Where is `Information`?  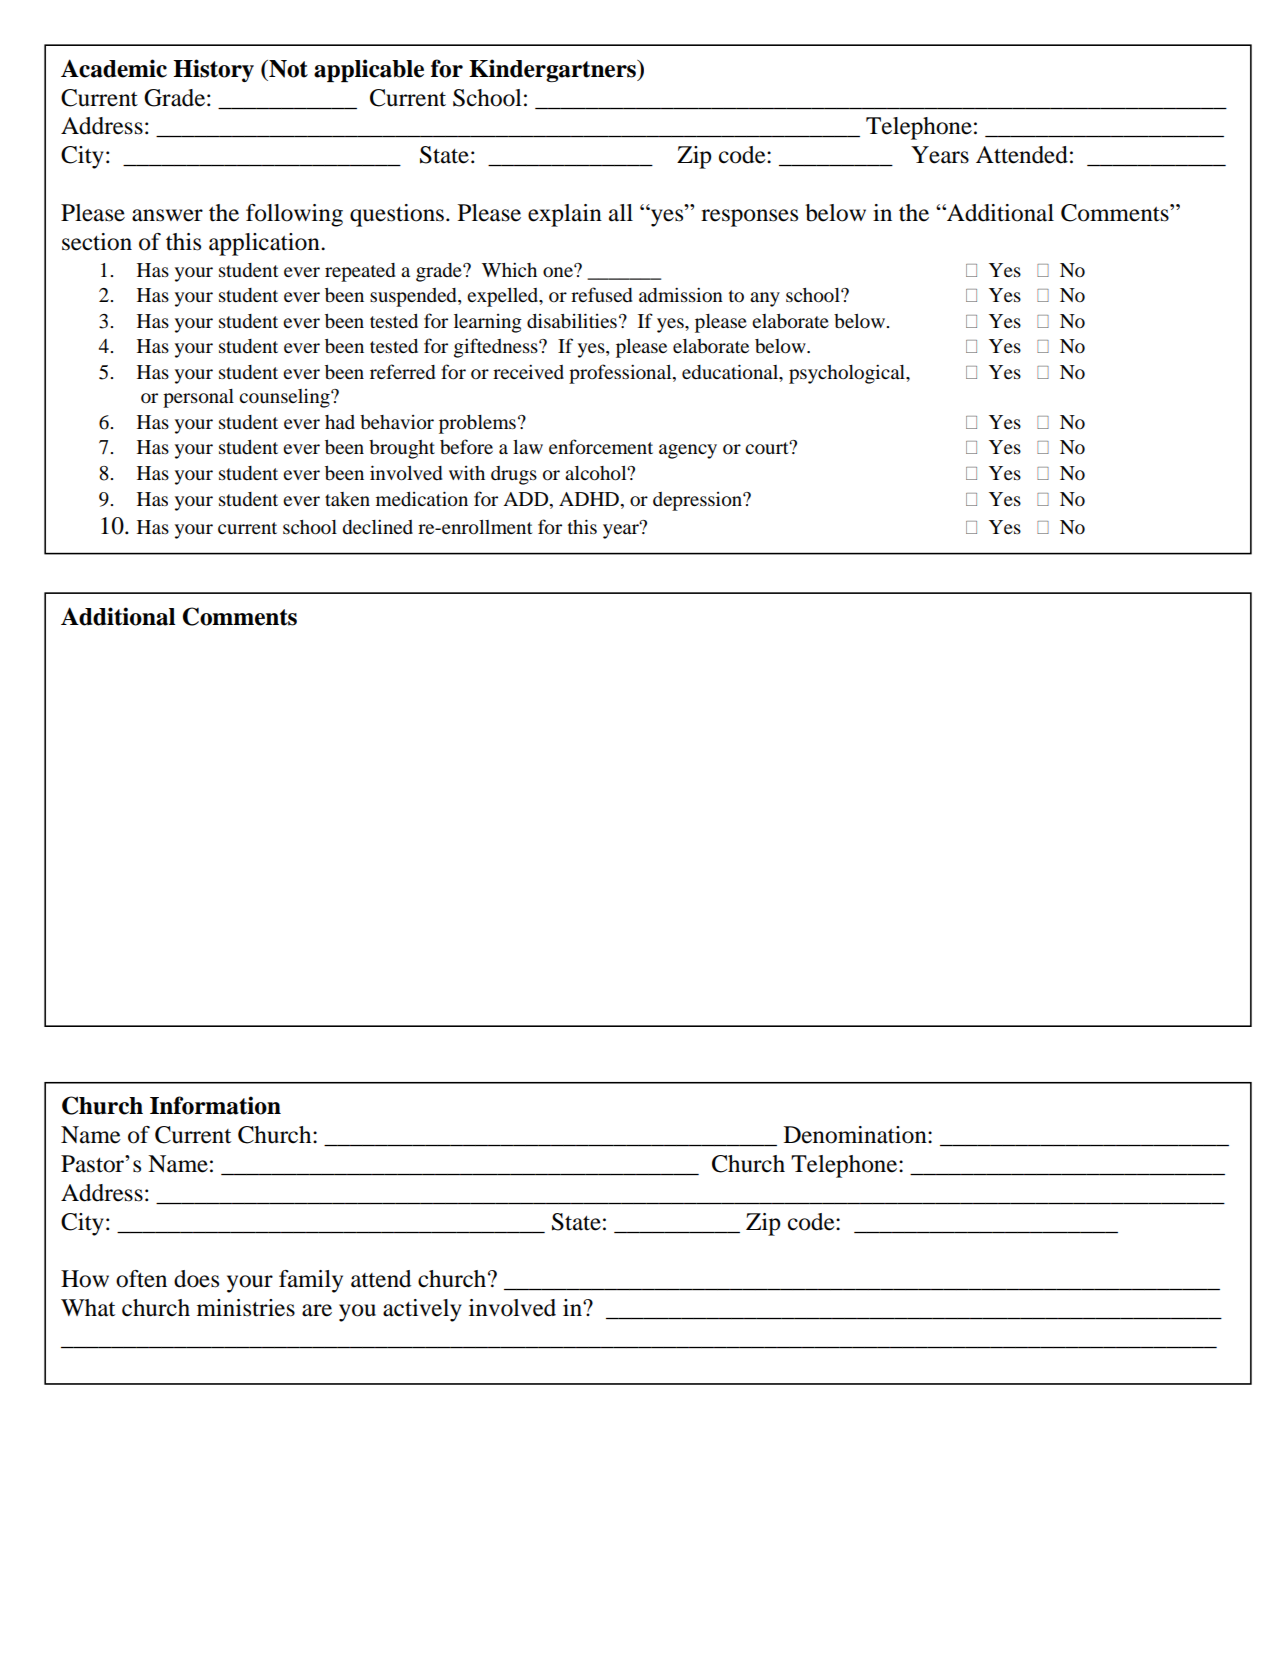
Information is located at coordinates (215, 1105).
